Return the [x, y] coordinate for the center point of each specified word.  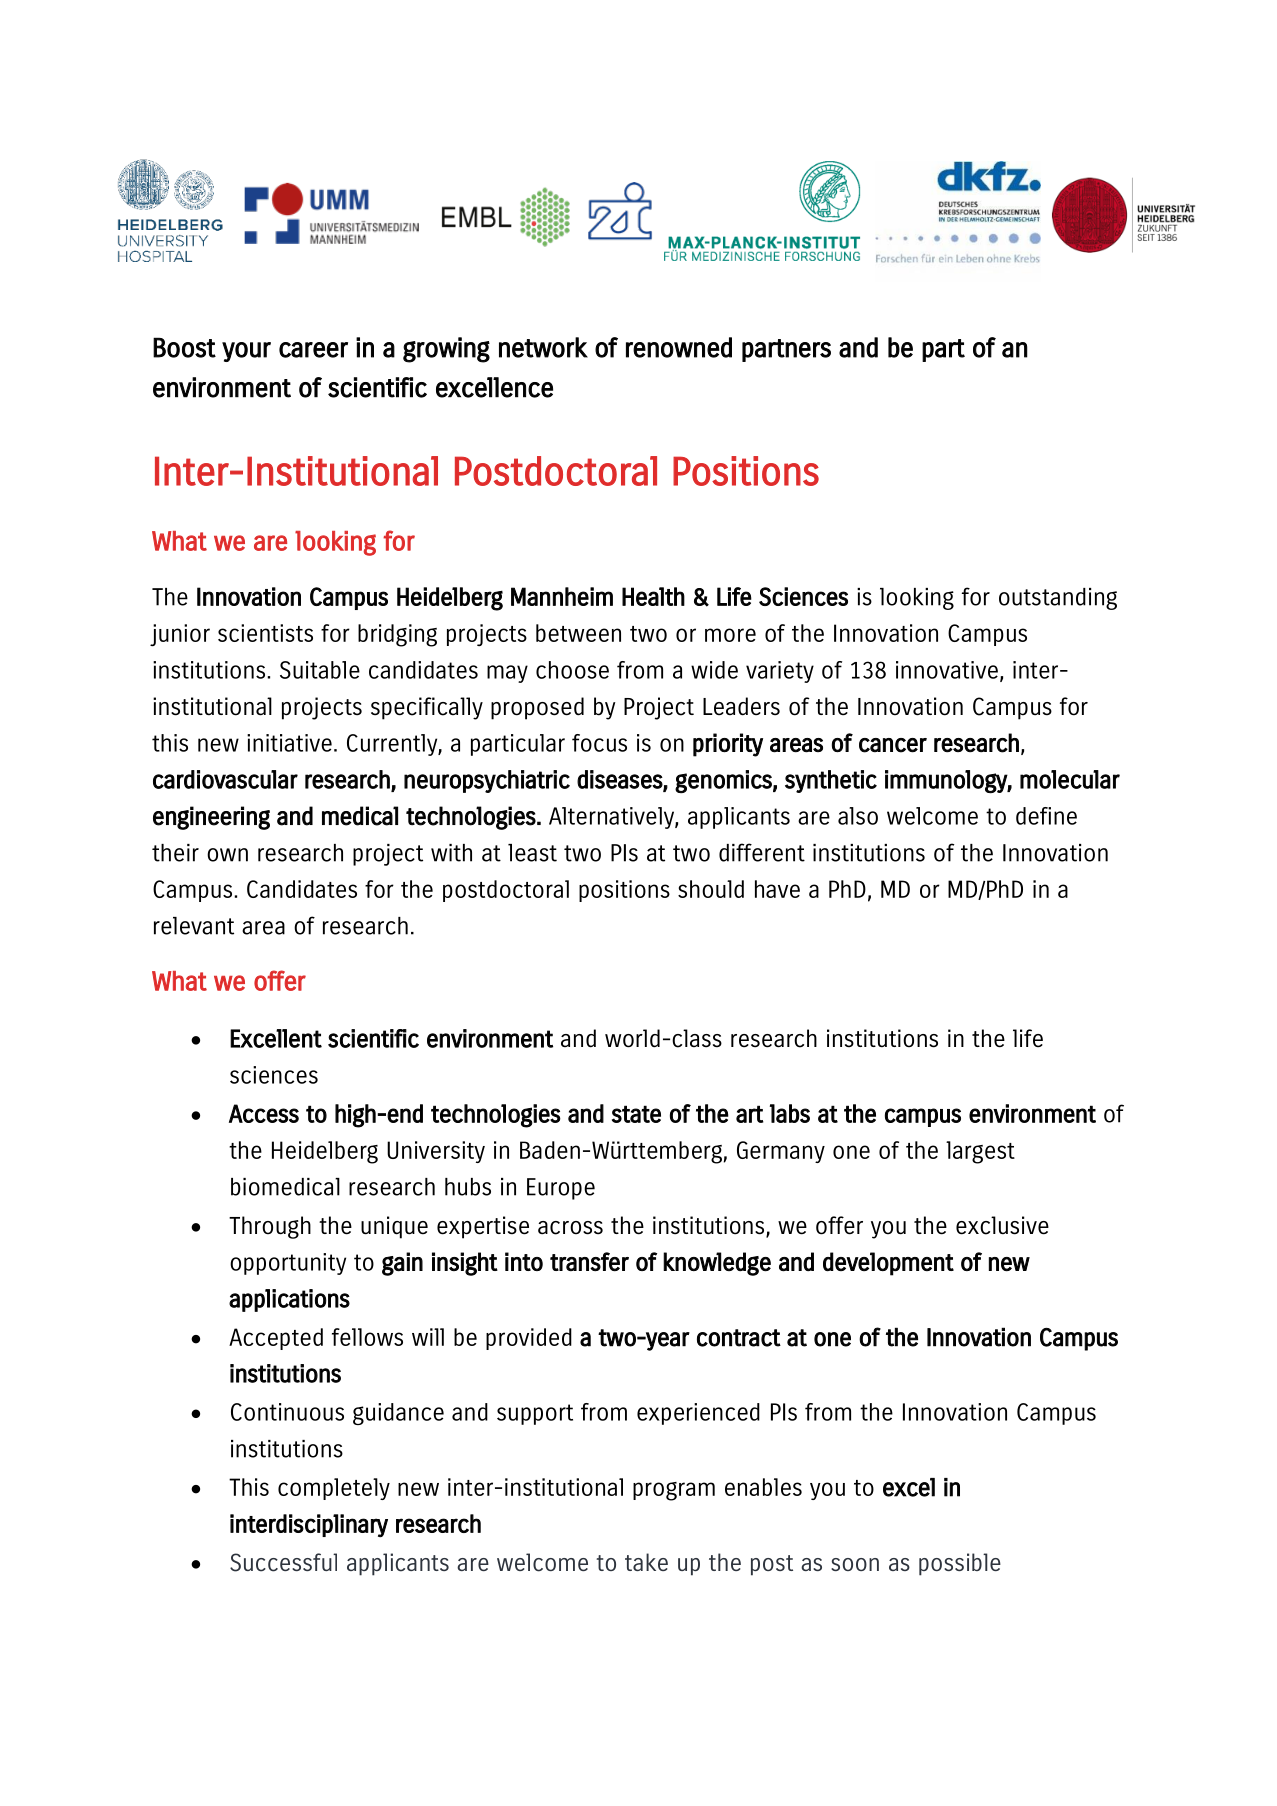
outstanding [1058, 599]
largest [980, 1152]
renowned [679, 347]
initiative [289, 743]
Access [264, 1113]
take [646, 1562]
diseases [620, 780]
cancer [893, 745]
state [636, 1114]
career [313, 350]
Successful [283, 1562]
